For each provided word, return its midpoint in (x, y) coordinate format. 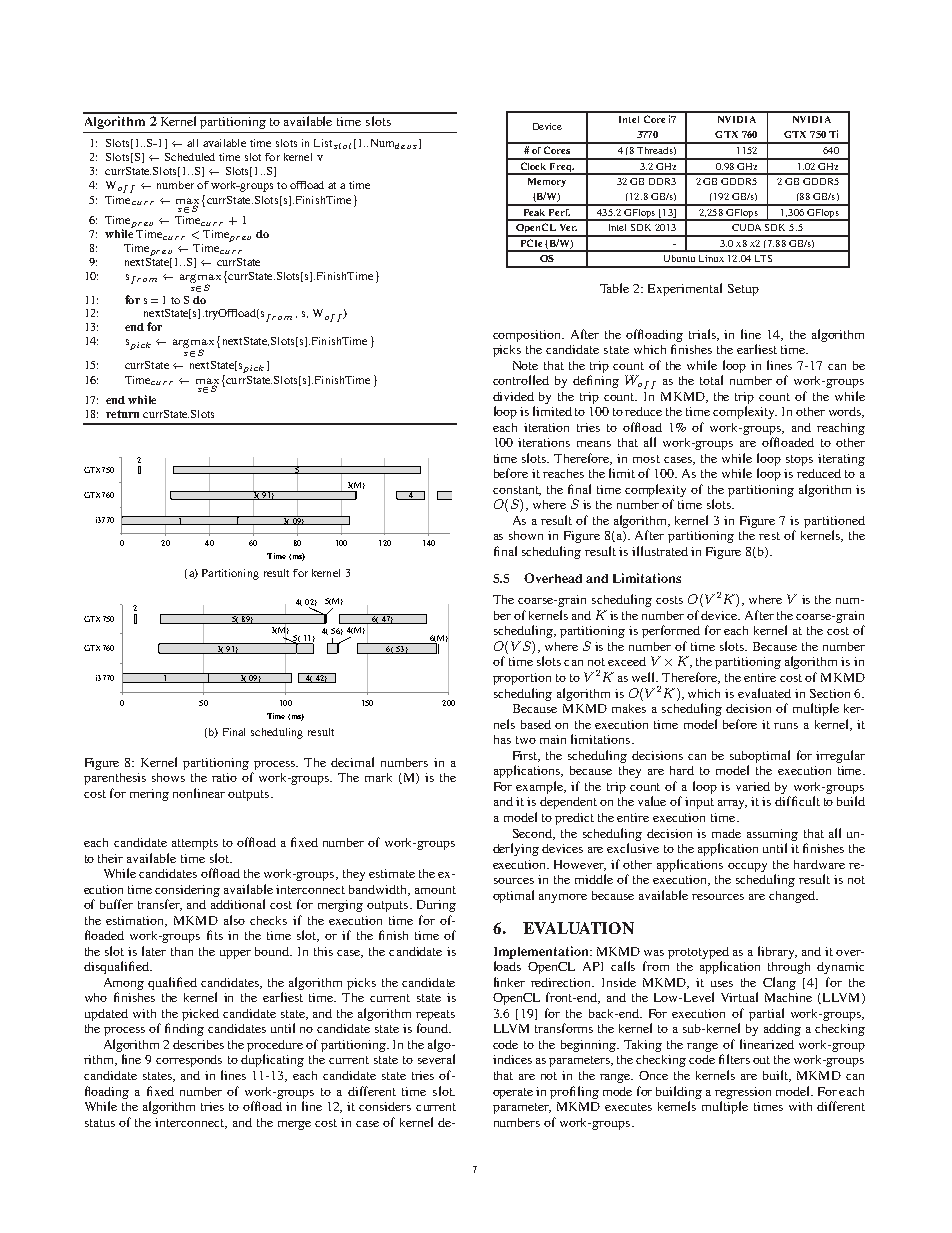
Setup (743, 290)
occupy (747, 867)
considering (187, 891)
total (711, 380)
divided (513, 396)
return (122, 414)
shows (168, 777)
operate (513, 1093)
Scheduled (190, 157)
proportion (522, 679)
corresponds (189, 1061)
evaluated (764, 693)
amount (435, 890)
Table (614, 288)
